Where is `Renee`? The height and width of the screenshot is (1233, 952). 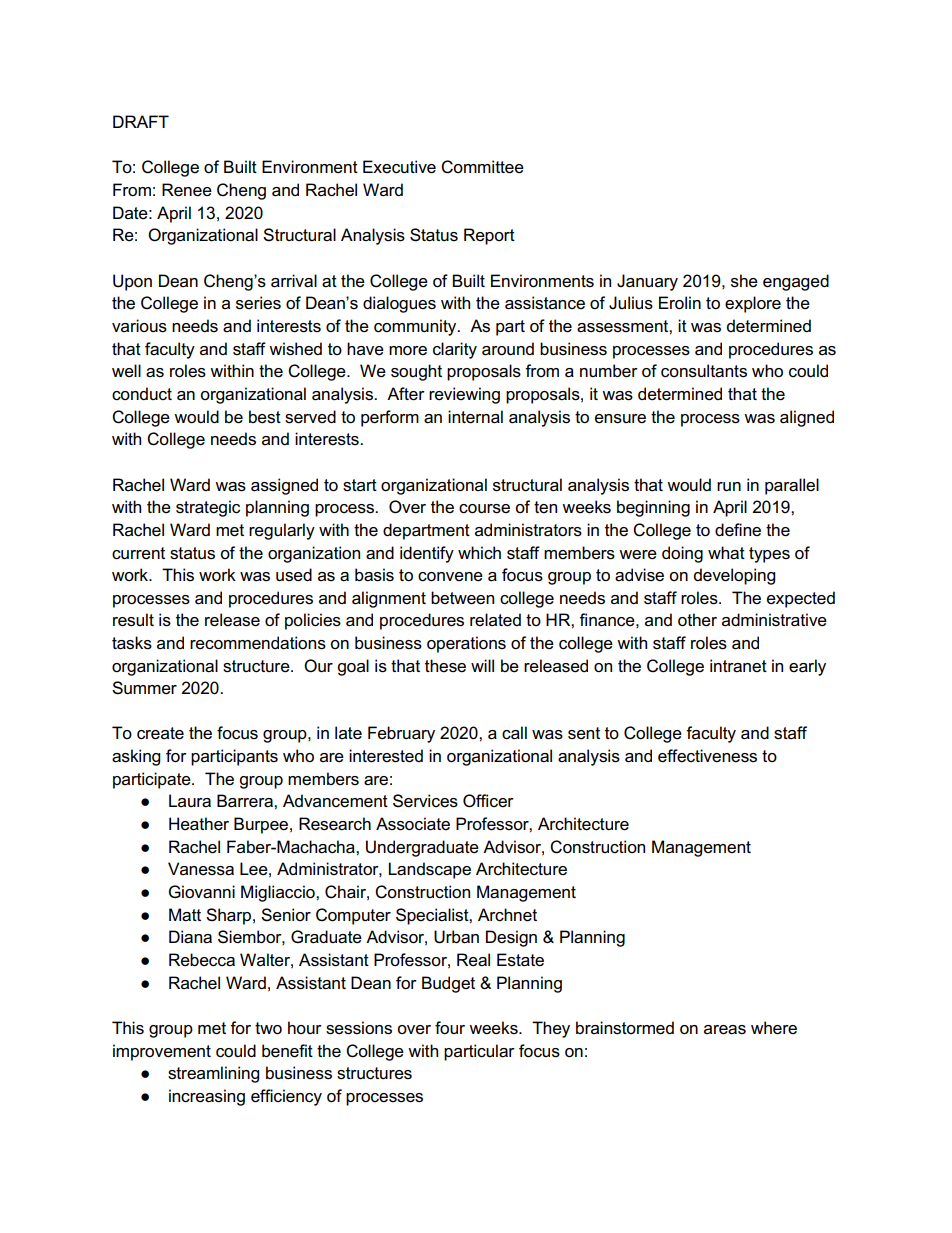
Renee is located at coordinates (187, 190).
